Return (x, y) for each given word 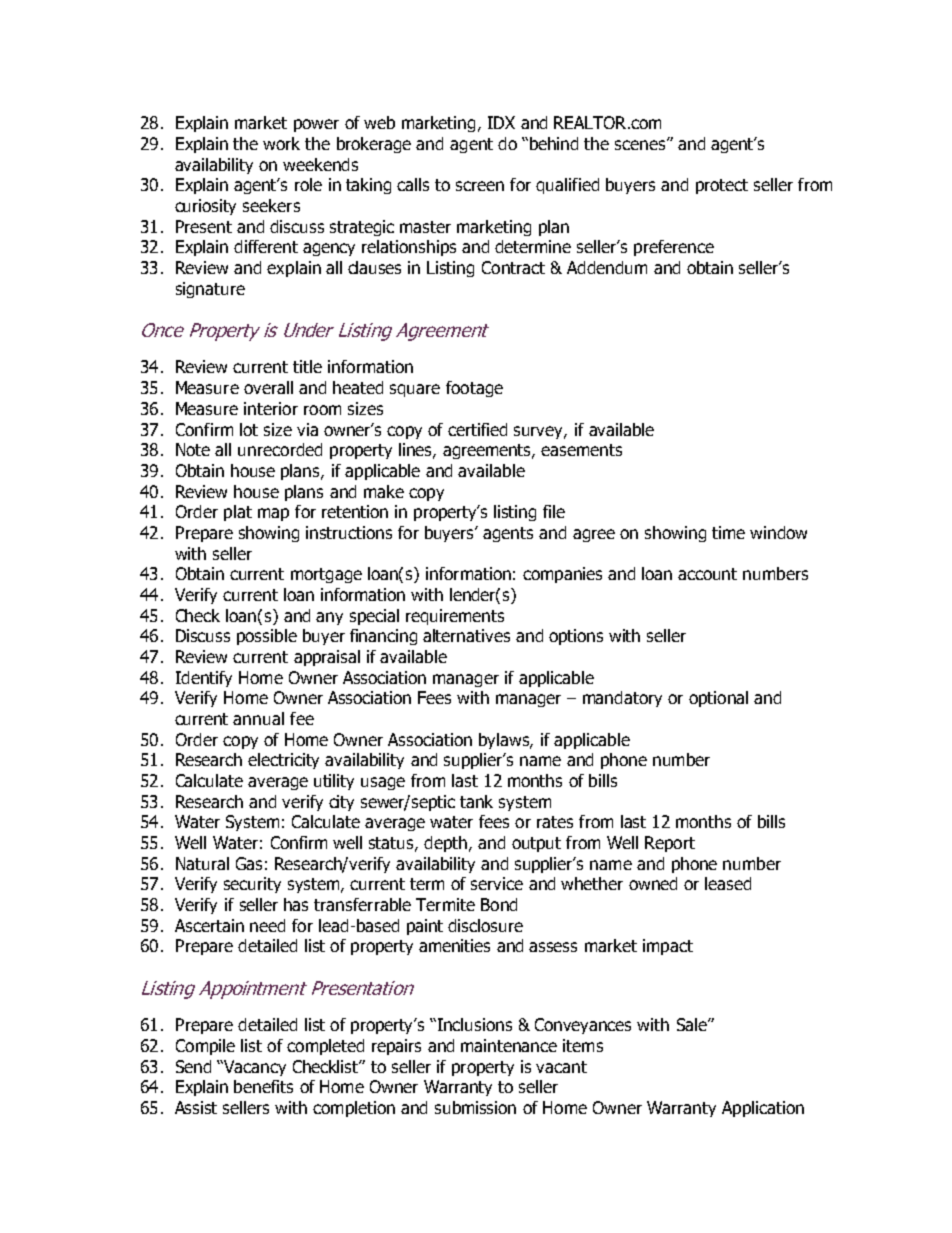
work (281, 143)
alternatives (466, 635)
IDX (501, 122)
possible (267, 637)
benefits (263, 1086)
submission (475, 1107)
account (707, 574)
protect (722, 186)
